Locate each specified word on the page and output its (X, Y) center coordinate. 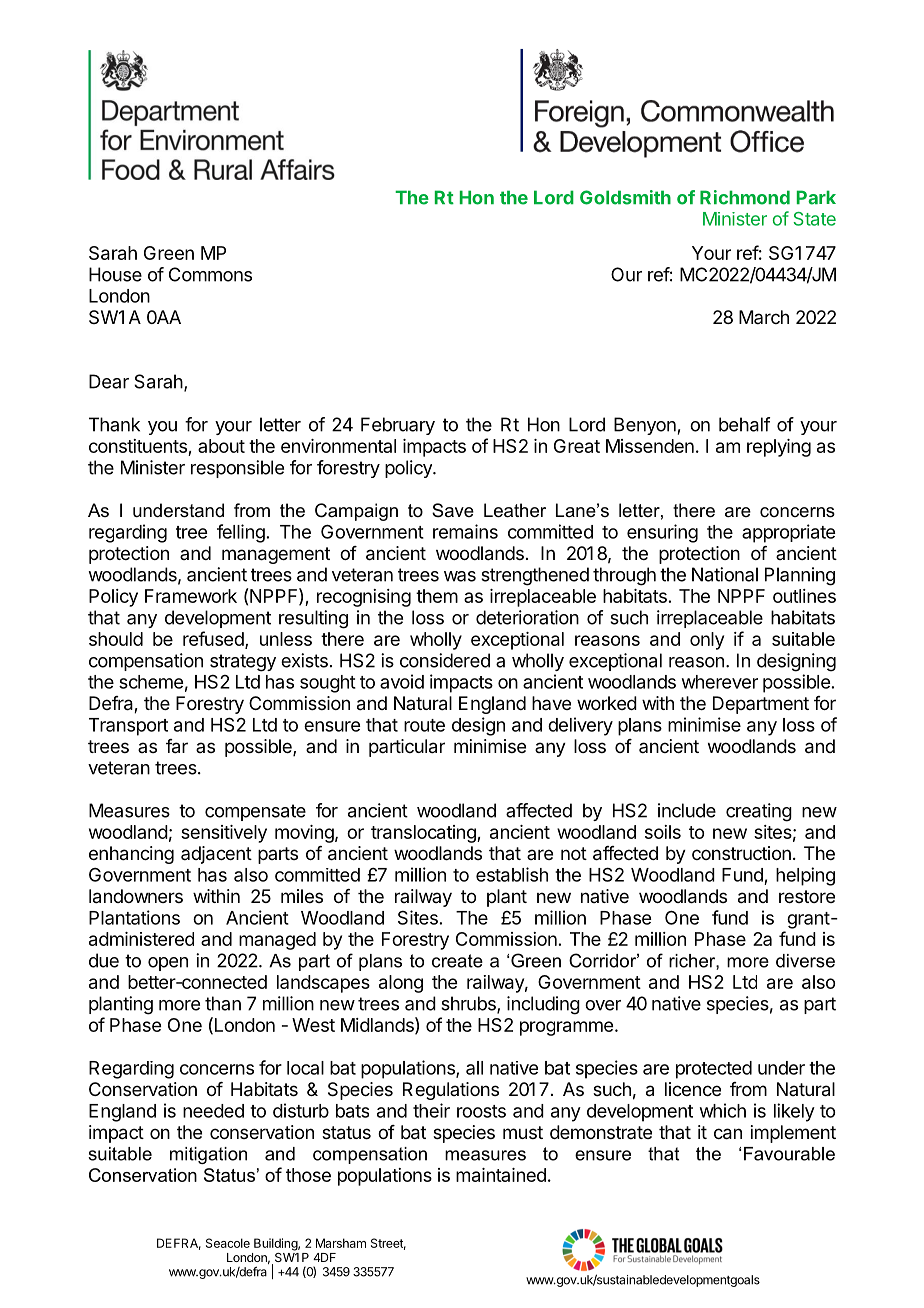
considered (445, 660)
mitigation (208, 1155)
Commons (210, 274)
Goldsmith (625, 197)
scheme (151, 682)
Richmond (745, 197)
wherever (720, 682)
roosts (481, 1111)
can (728, 1134)
